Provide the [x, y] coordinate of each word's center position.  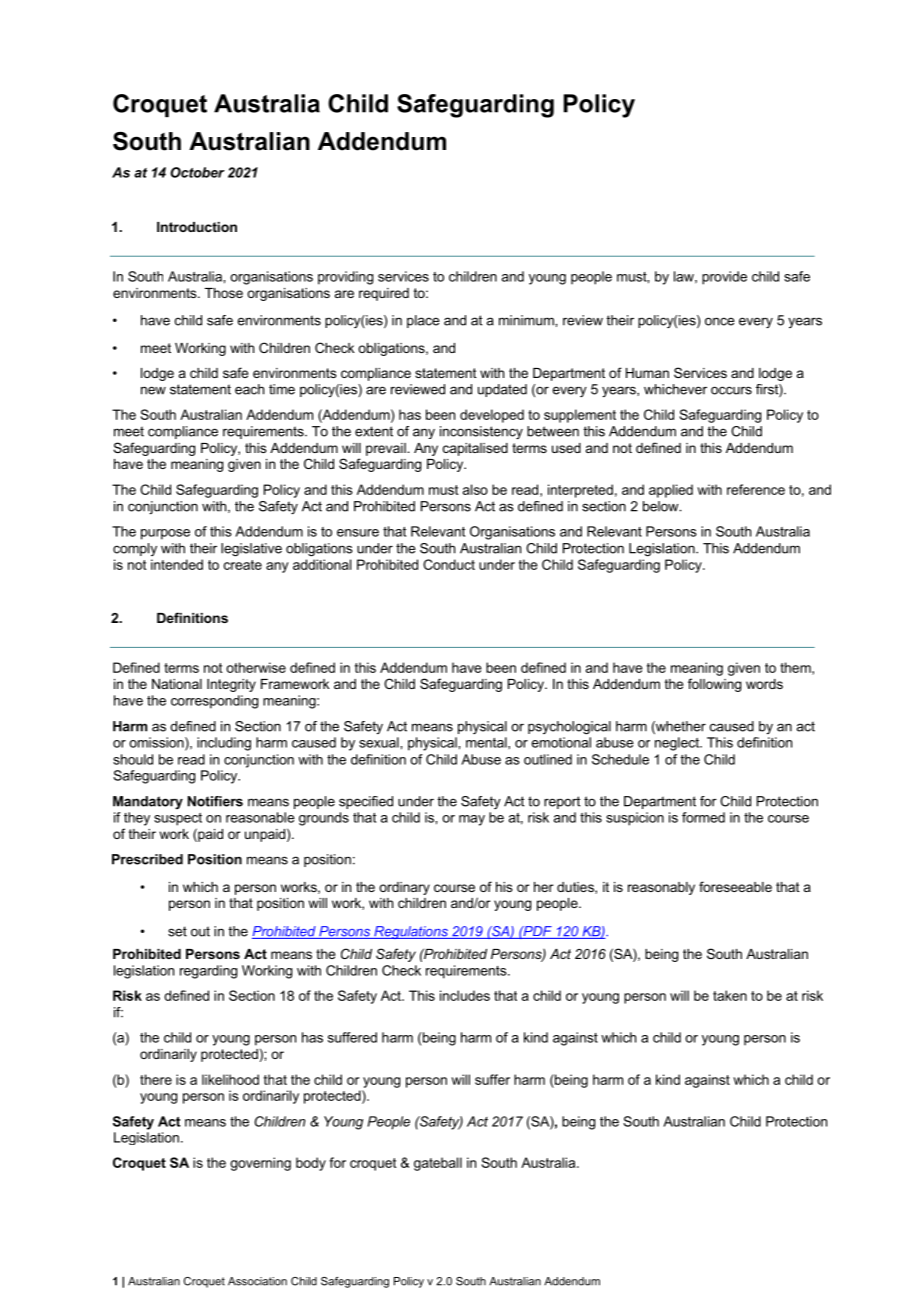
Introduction [197, 227]
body [311, 1164]
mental [487, 742]
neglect [678, 744]
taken [730, 995]
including [224, 744]
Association [257, 1281]
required [384, 294]
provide [724, 278]
